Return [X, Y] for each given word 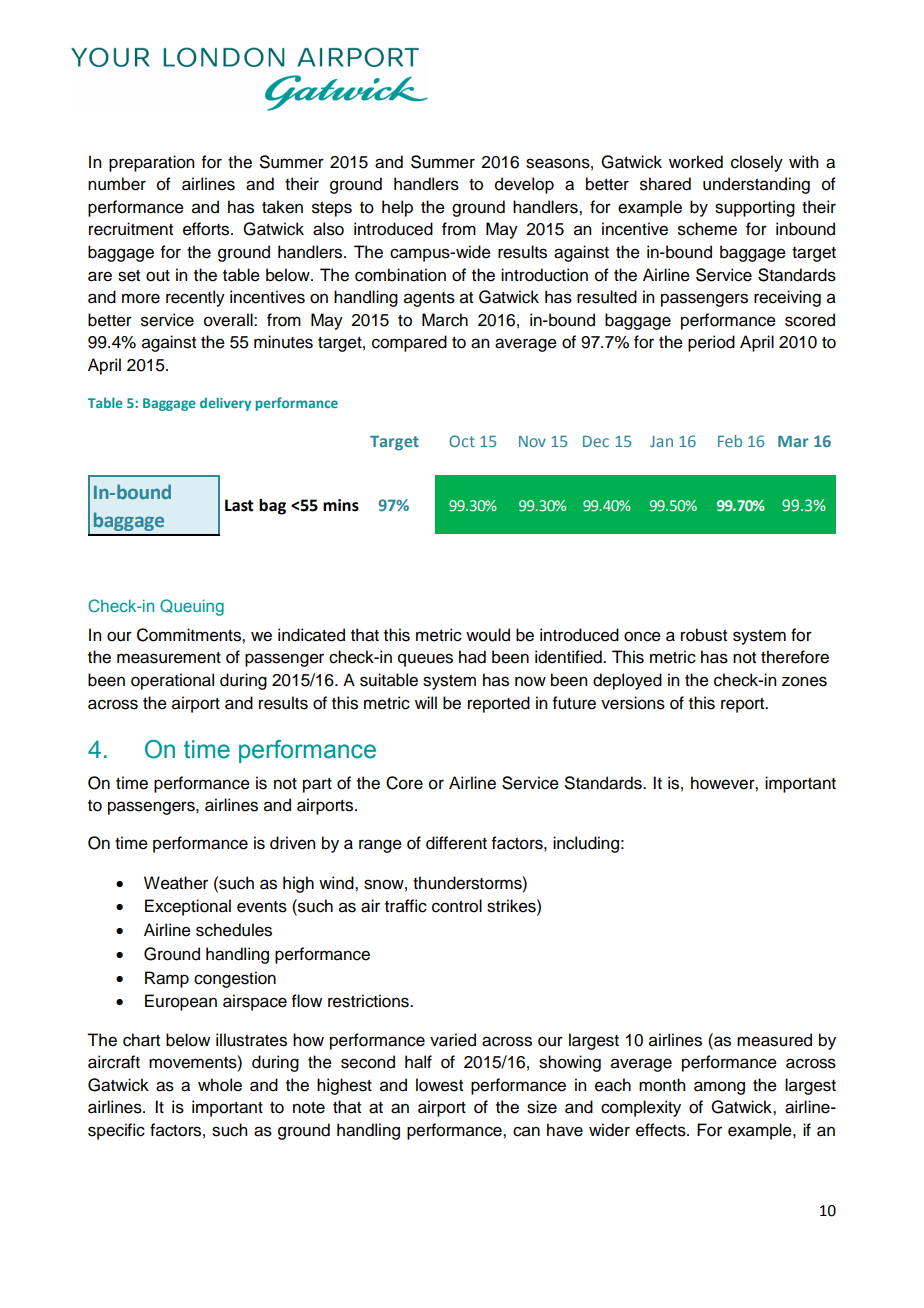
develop [524, 185]
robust [704, 635]
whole [220, 1085]
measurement [169, 658]
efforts [207, 229]
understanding [756, 185]
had [472, 657]
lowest [439, 1085]
